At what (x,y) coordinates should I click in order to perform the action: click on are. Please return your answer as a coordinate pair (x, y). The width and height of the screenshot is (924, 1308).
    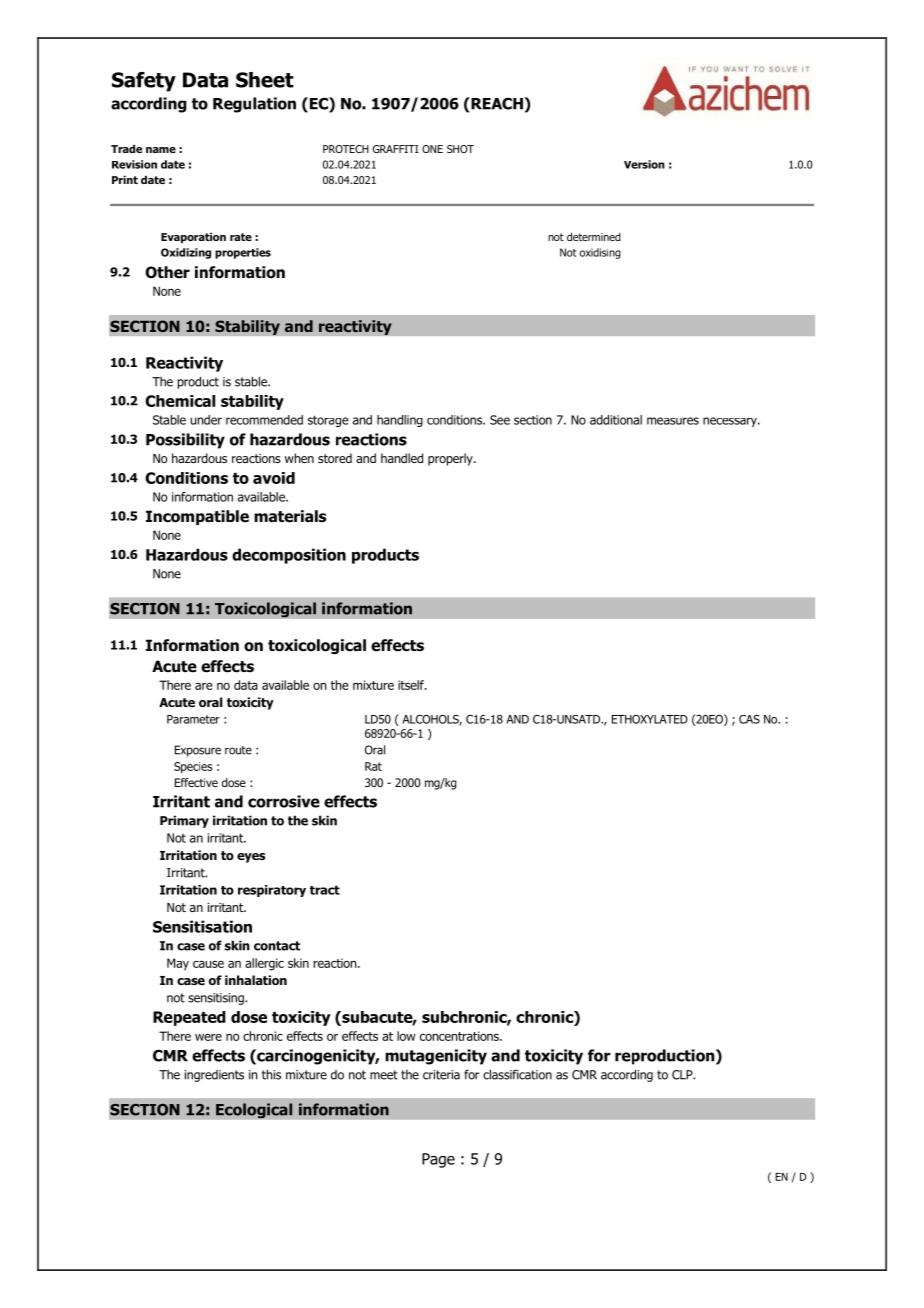
    Looking at the image, I should click on (204, 686).
